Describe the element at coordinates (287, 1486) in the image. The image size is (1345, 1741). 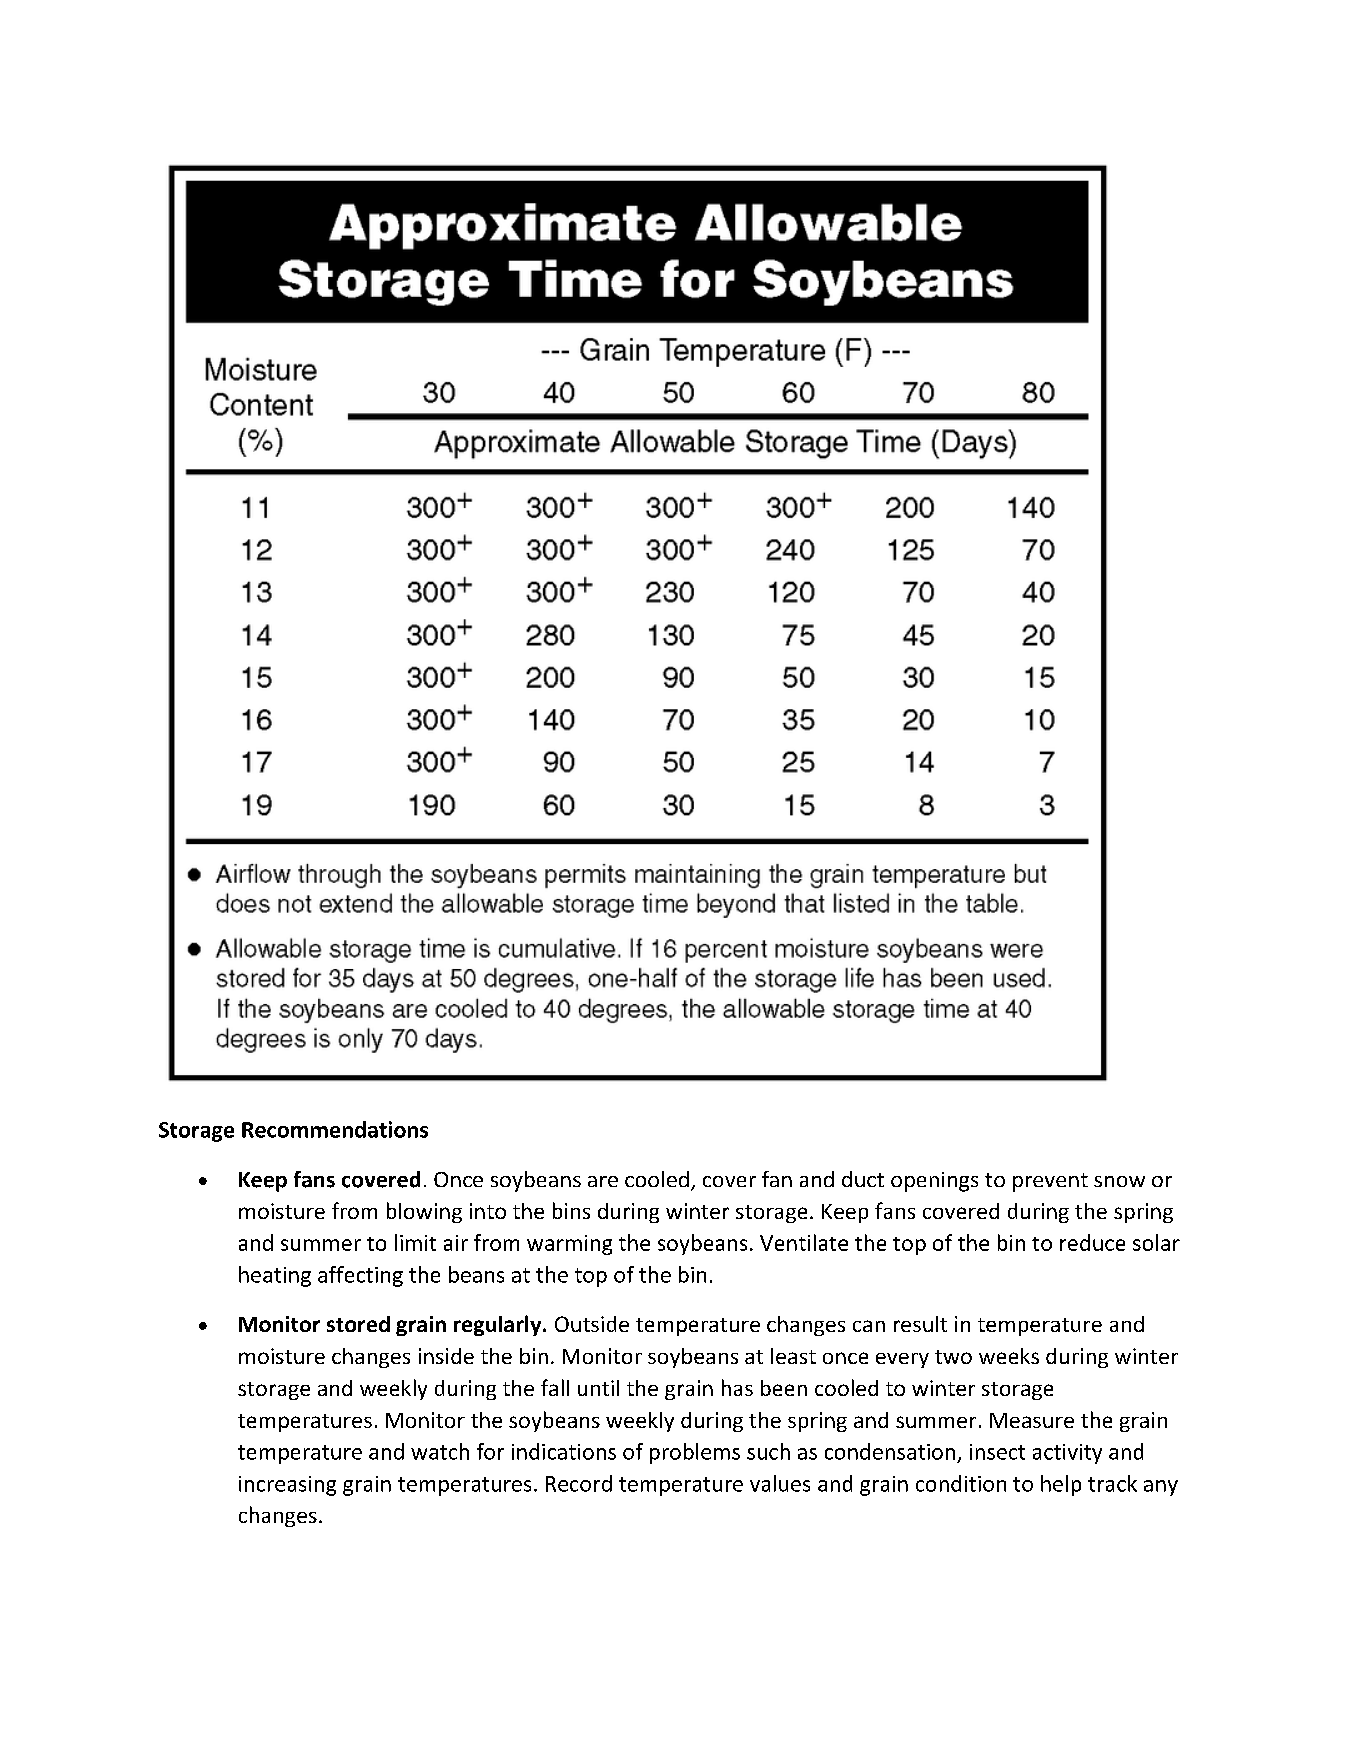
I see `increasing` at that location.
